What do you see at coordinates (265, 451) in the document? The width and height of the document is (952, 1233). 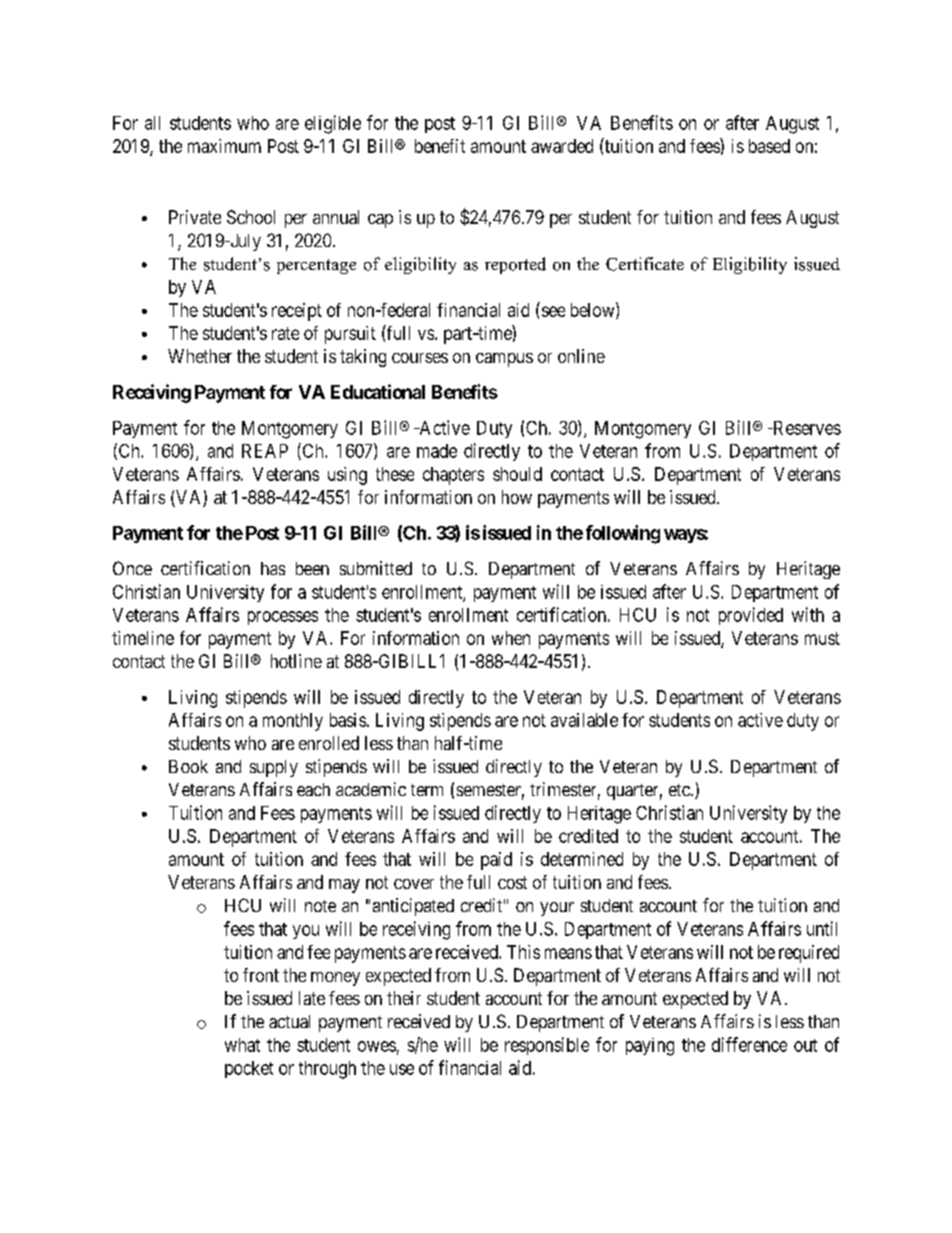 I see `REAP` at bounding box center [265, 451].
